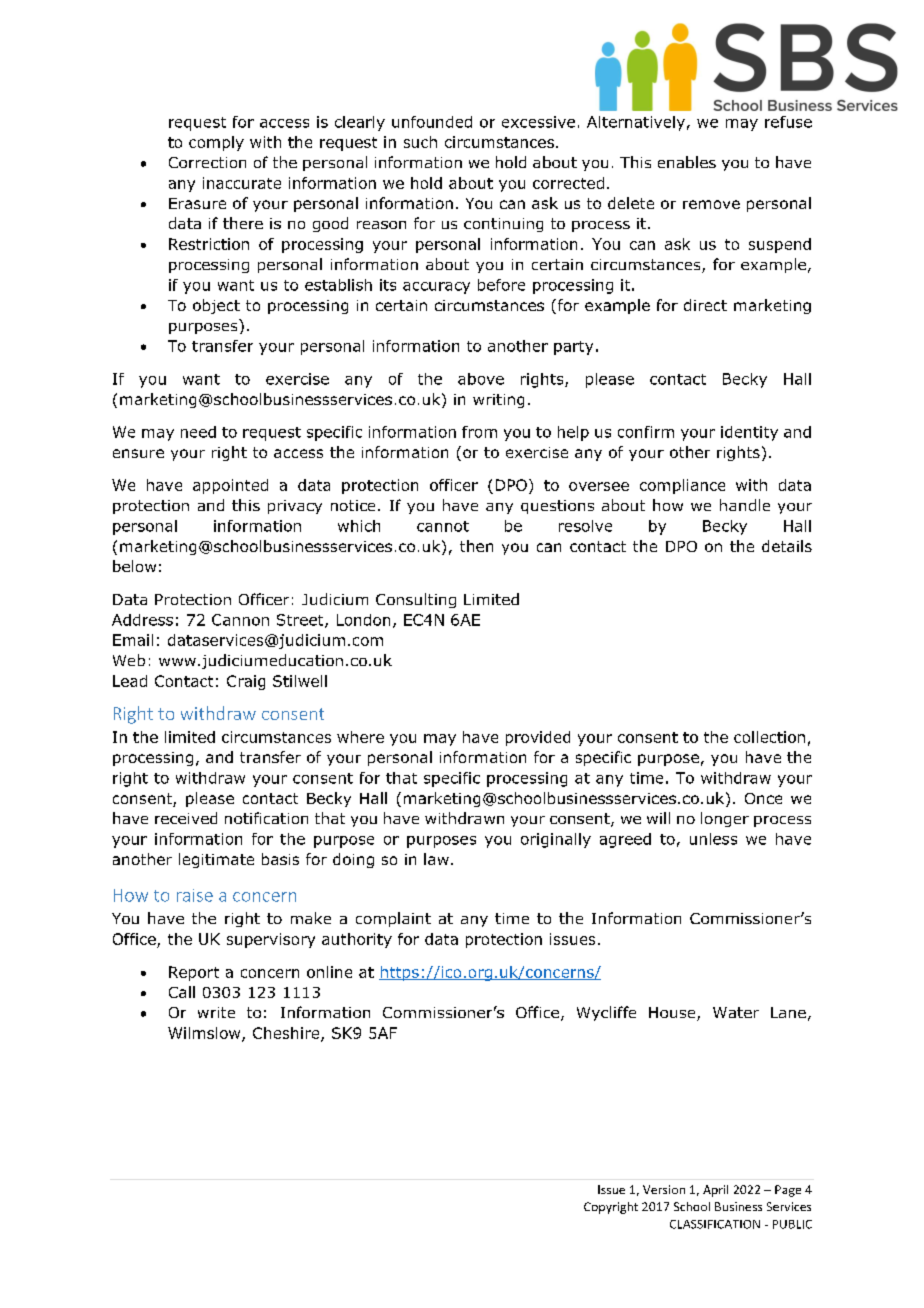 This page has height=1308, width=924. Describe the element at coordinates (186, 818) in the page. I see `received` at that location.
